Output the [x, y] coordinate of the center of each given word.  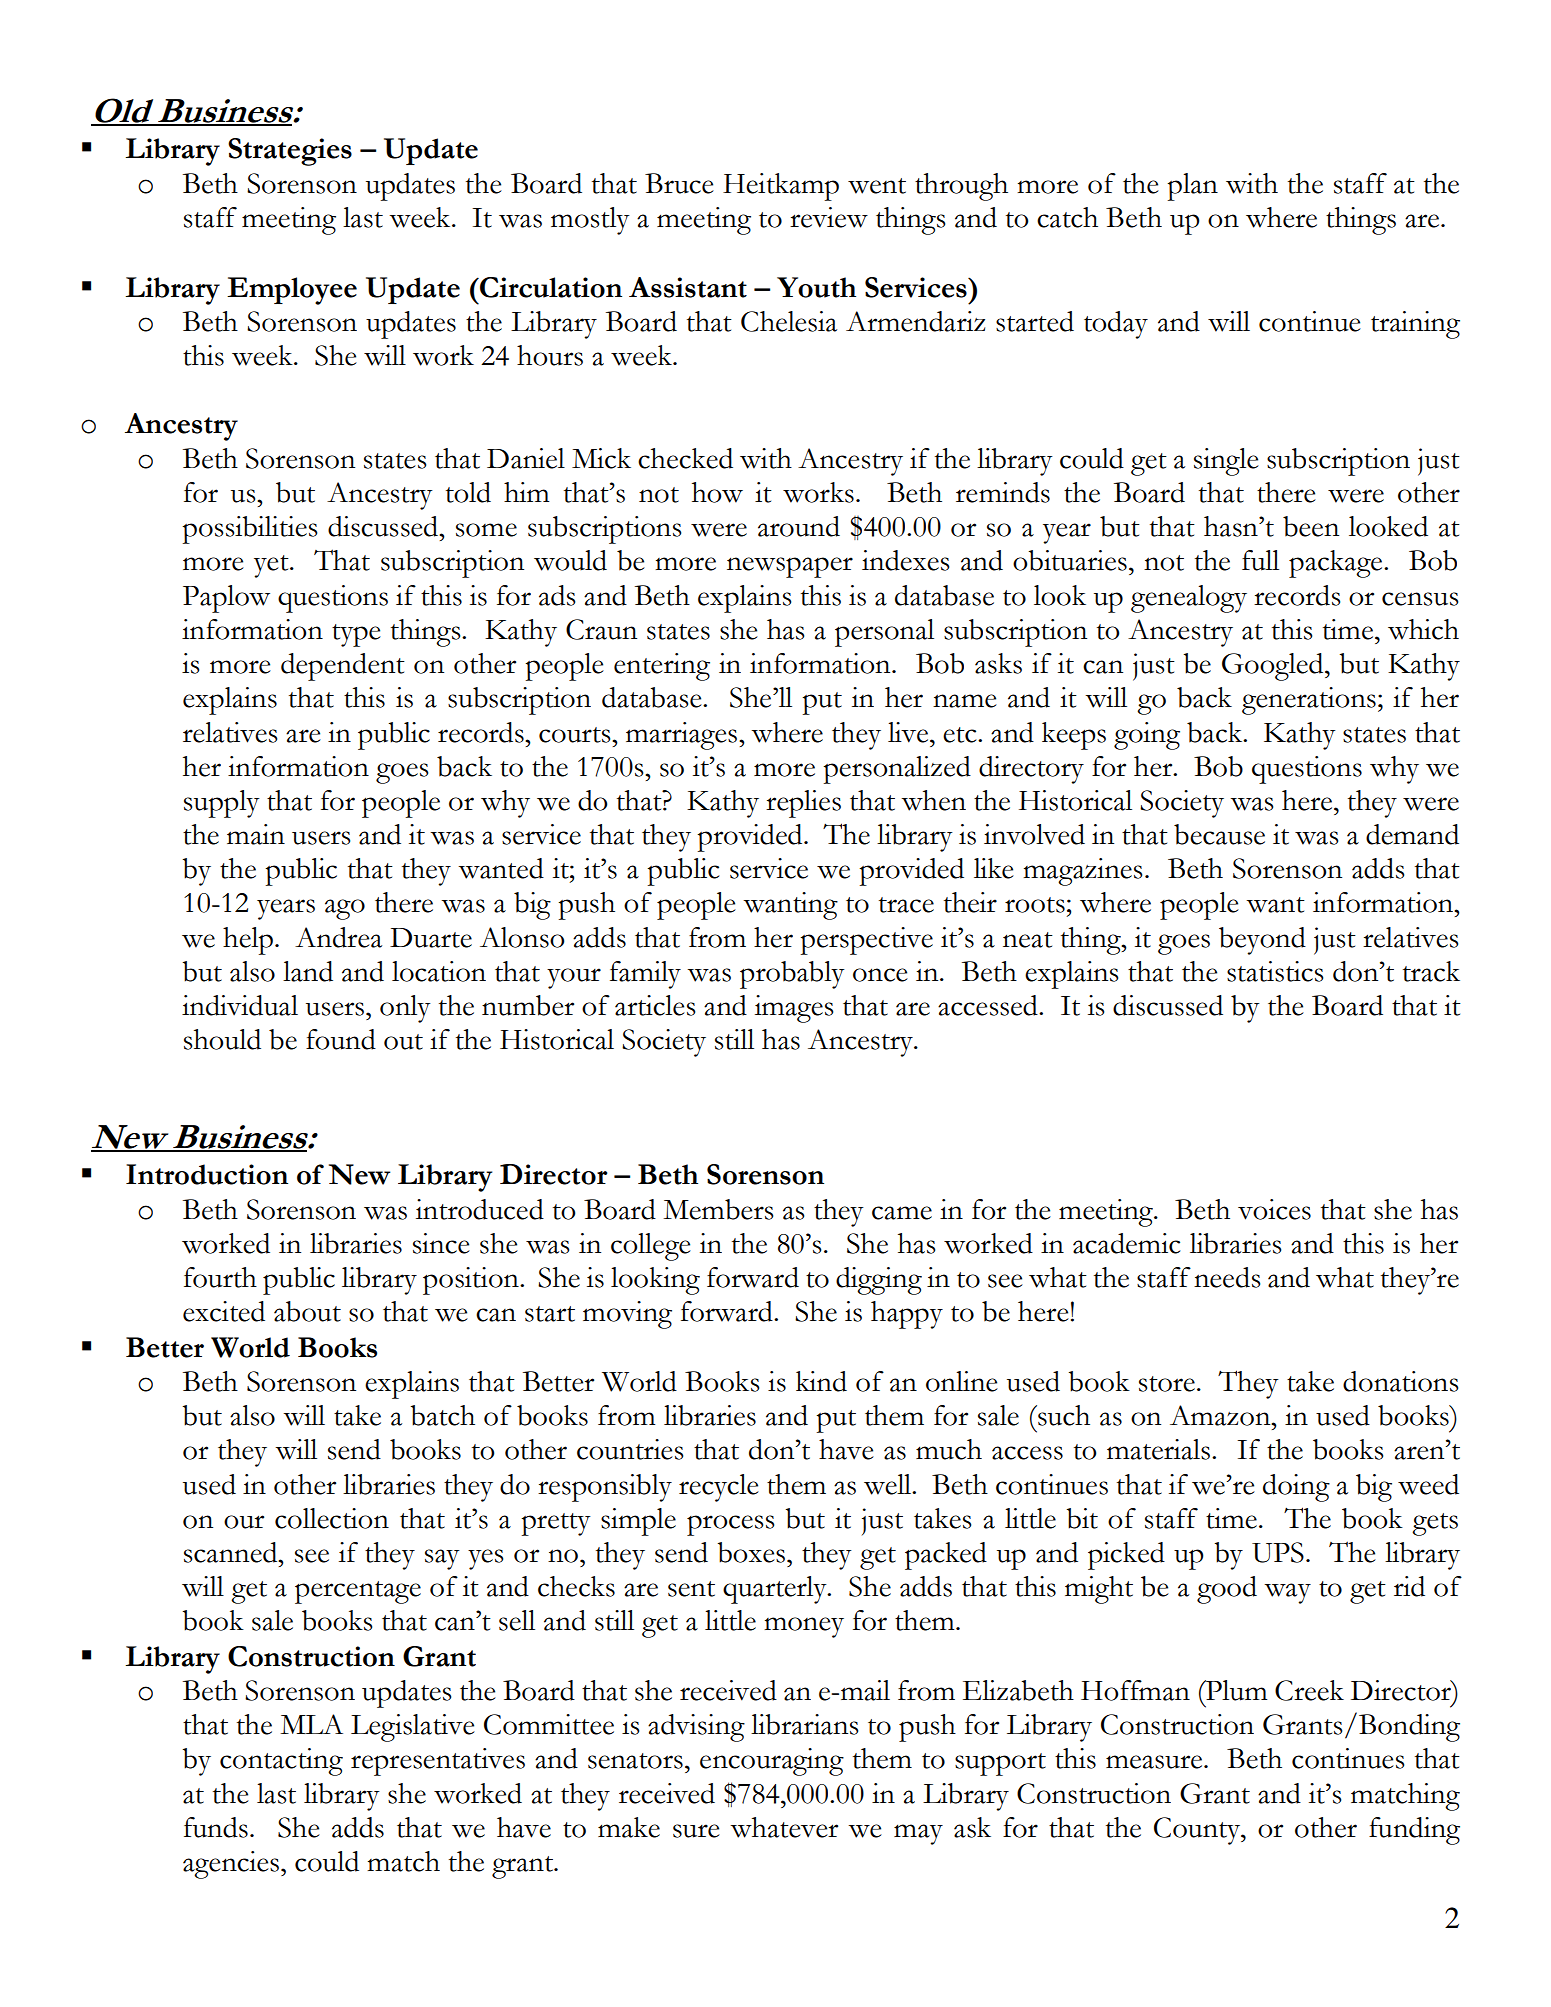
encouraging [772, 1762]
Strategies [290, 152]
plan [1192, 187]
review [829, 217]
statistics [1275, 971]
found [341, 1039]
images [794, 1009]
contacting [281, 1762]
